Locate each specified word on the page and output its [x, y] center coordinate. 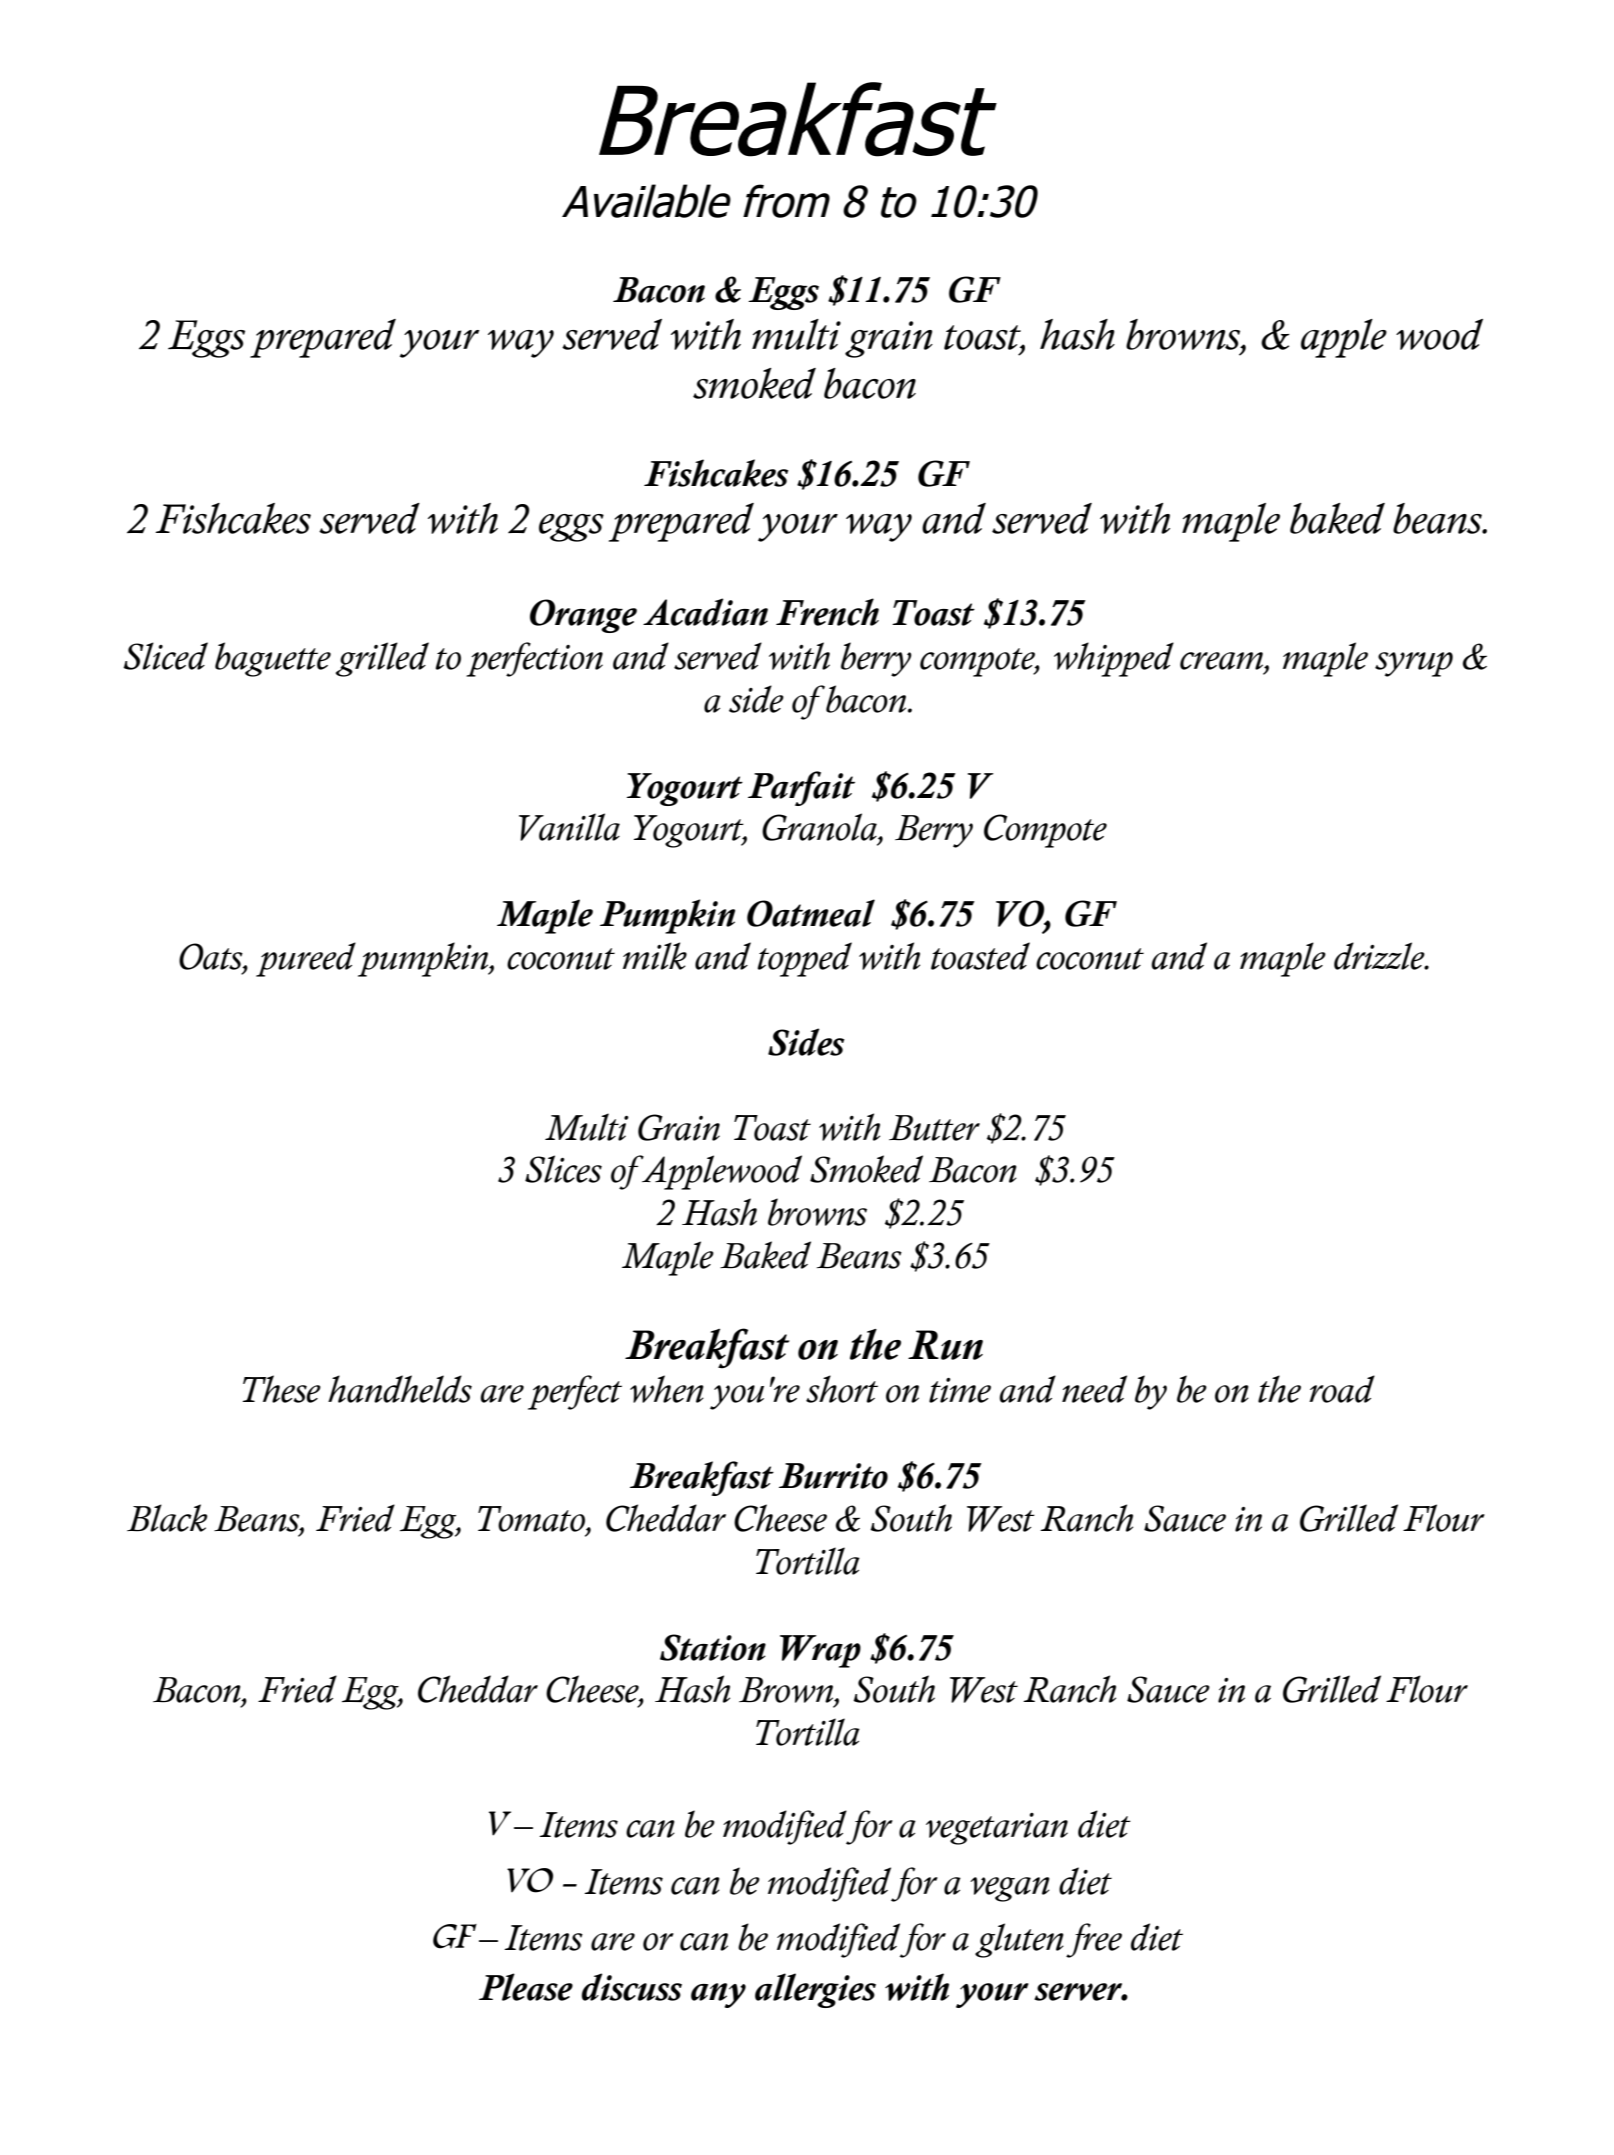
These [281, 1389]
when [667, 1389]
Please [526, 1987]
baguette [273, 659]
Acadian [705, 612]
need [1094, 1389]
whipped [1114, 659]
